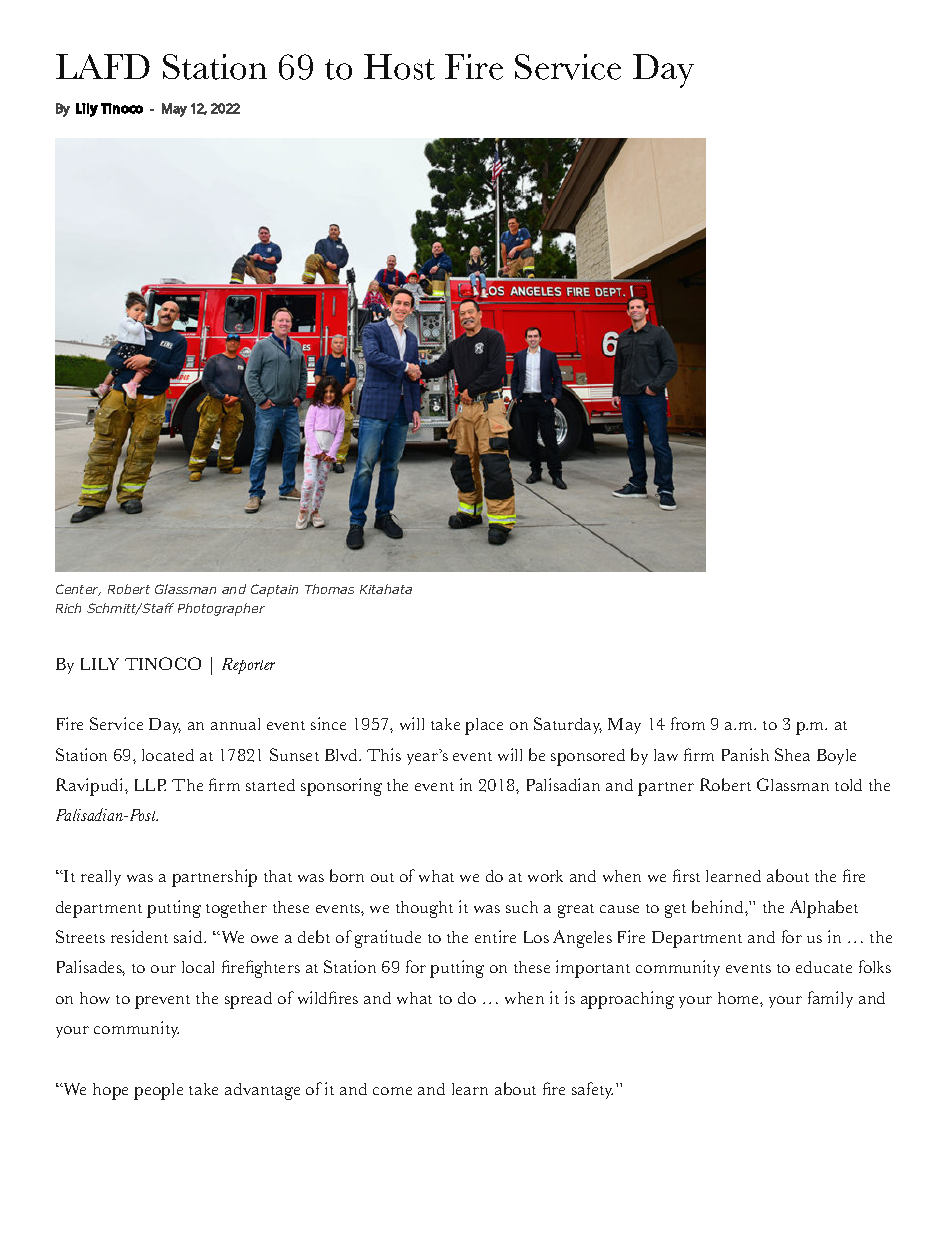  What do you see at coordinates (688, 723) in the screenshot?
I see `from` at bounding box center [688, 723].
